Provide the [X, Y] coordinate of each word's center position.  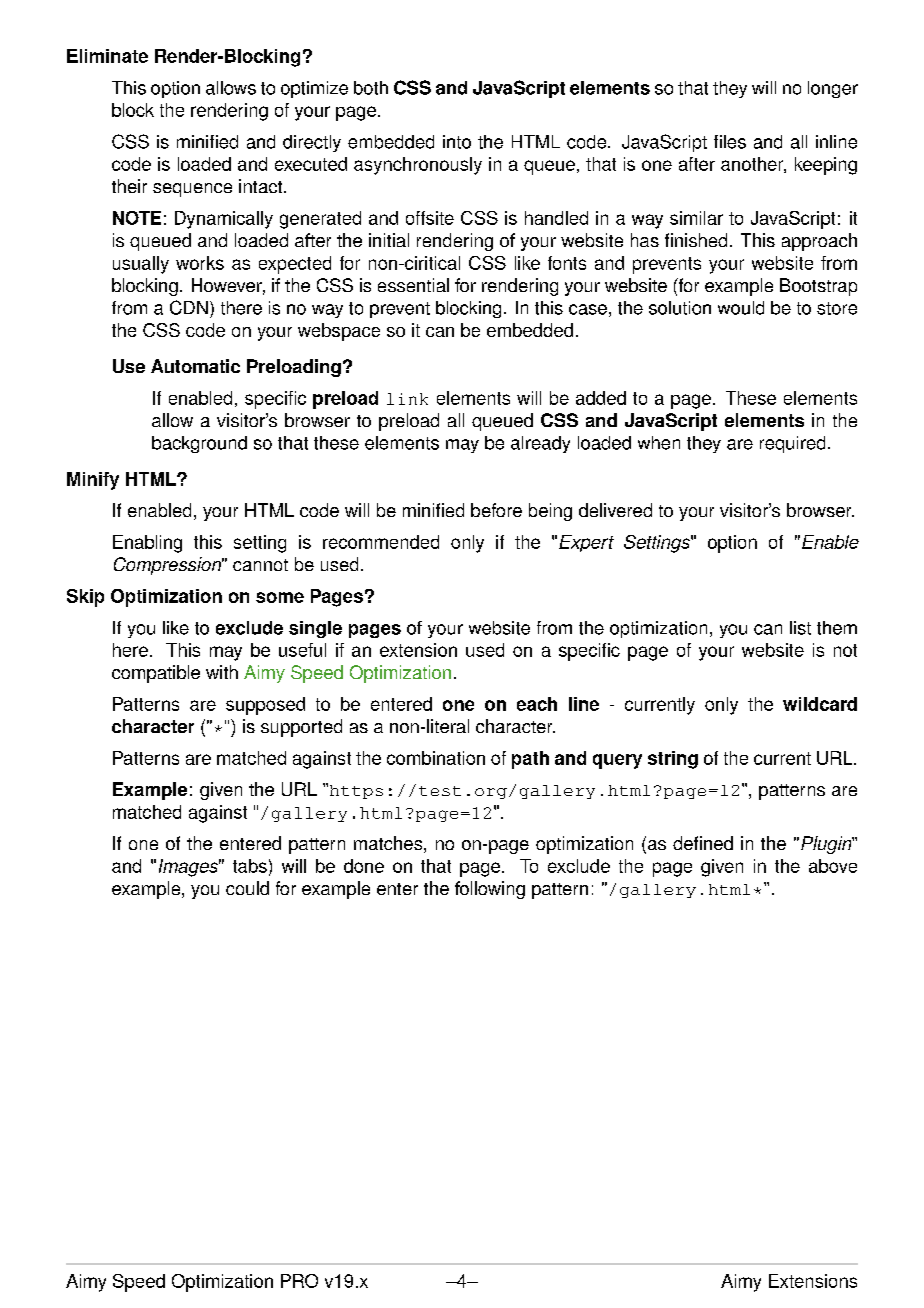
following [490, 890]
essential [413, 285]
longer [833, 89]
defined [703, 843]
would [741, 308]
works [200, 263]
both [371, 88]
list [800, 628]
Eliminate [107, 56]
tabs [250, 866]
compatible [156, 674]
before [496, 510]
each [537, 704]
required [792, 444]
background [199, 444]
